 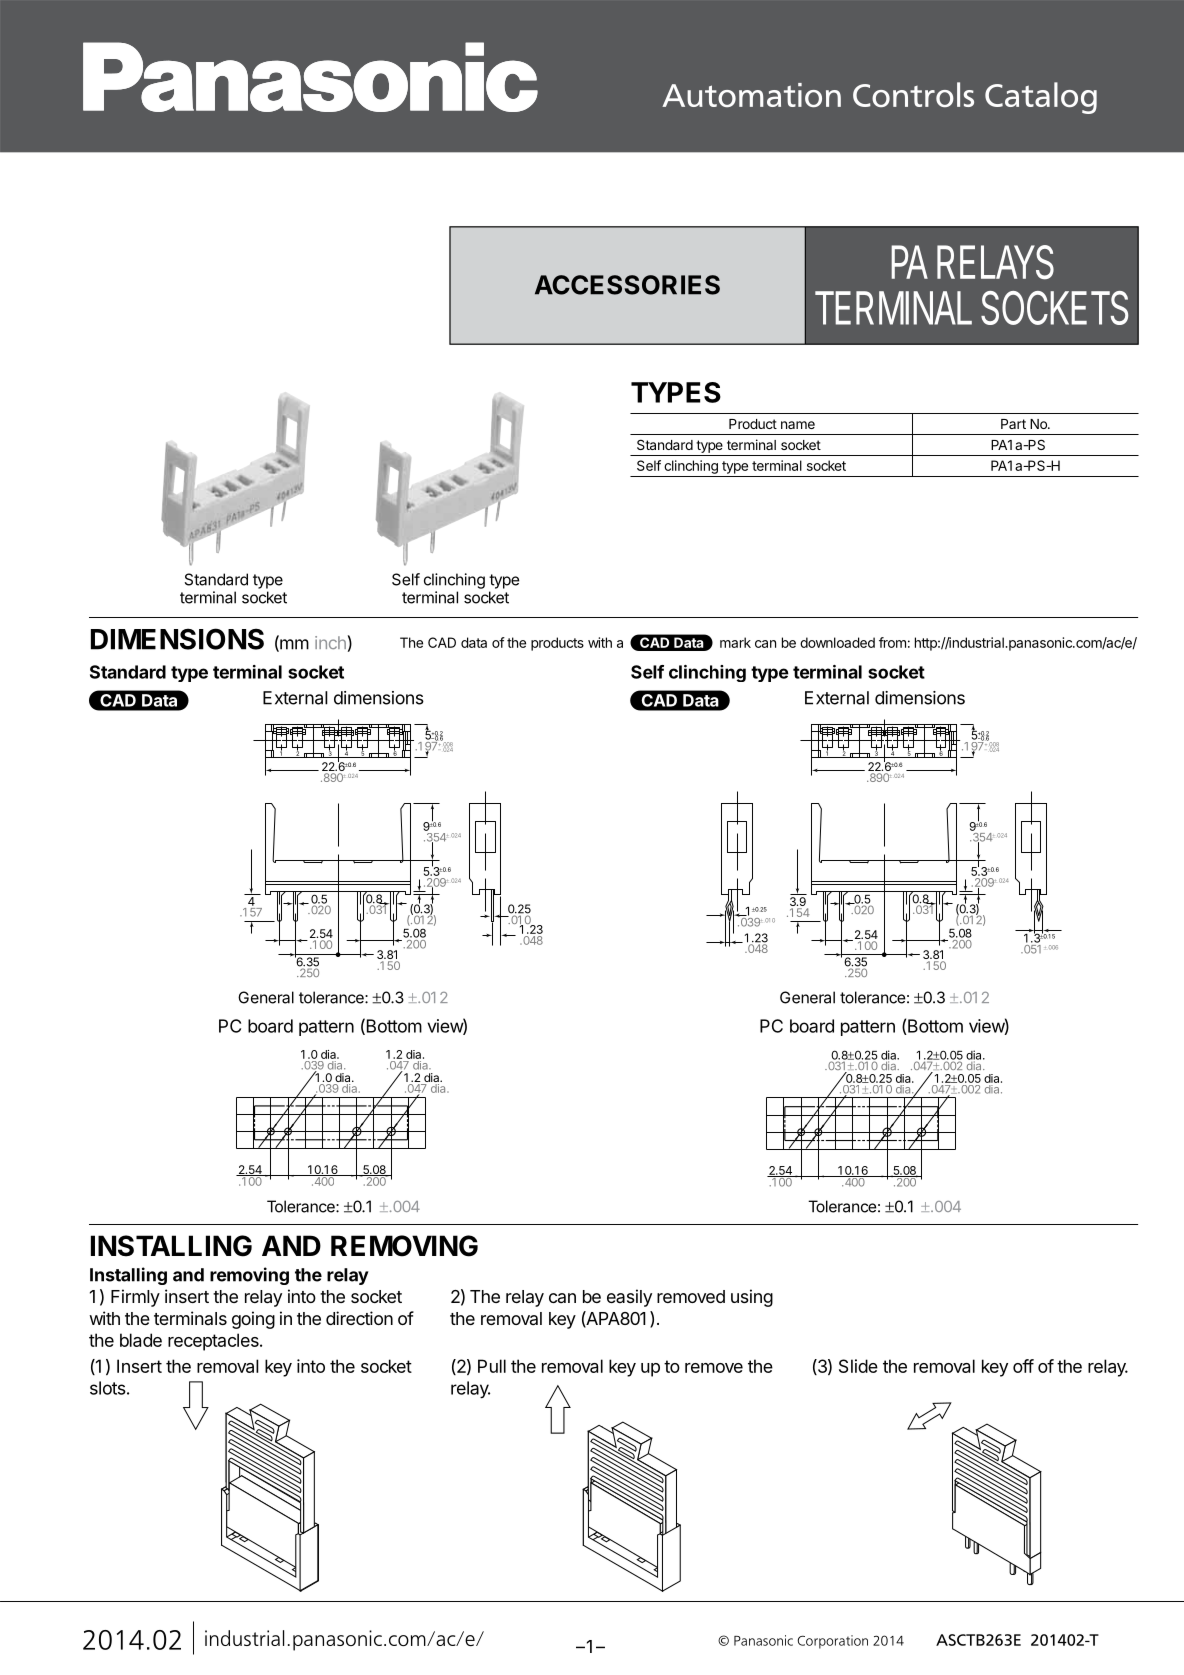 I want to click on receptacles, so click(x=214, y=1342).
